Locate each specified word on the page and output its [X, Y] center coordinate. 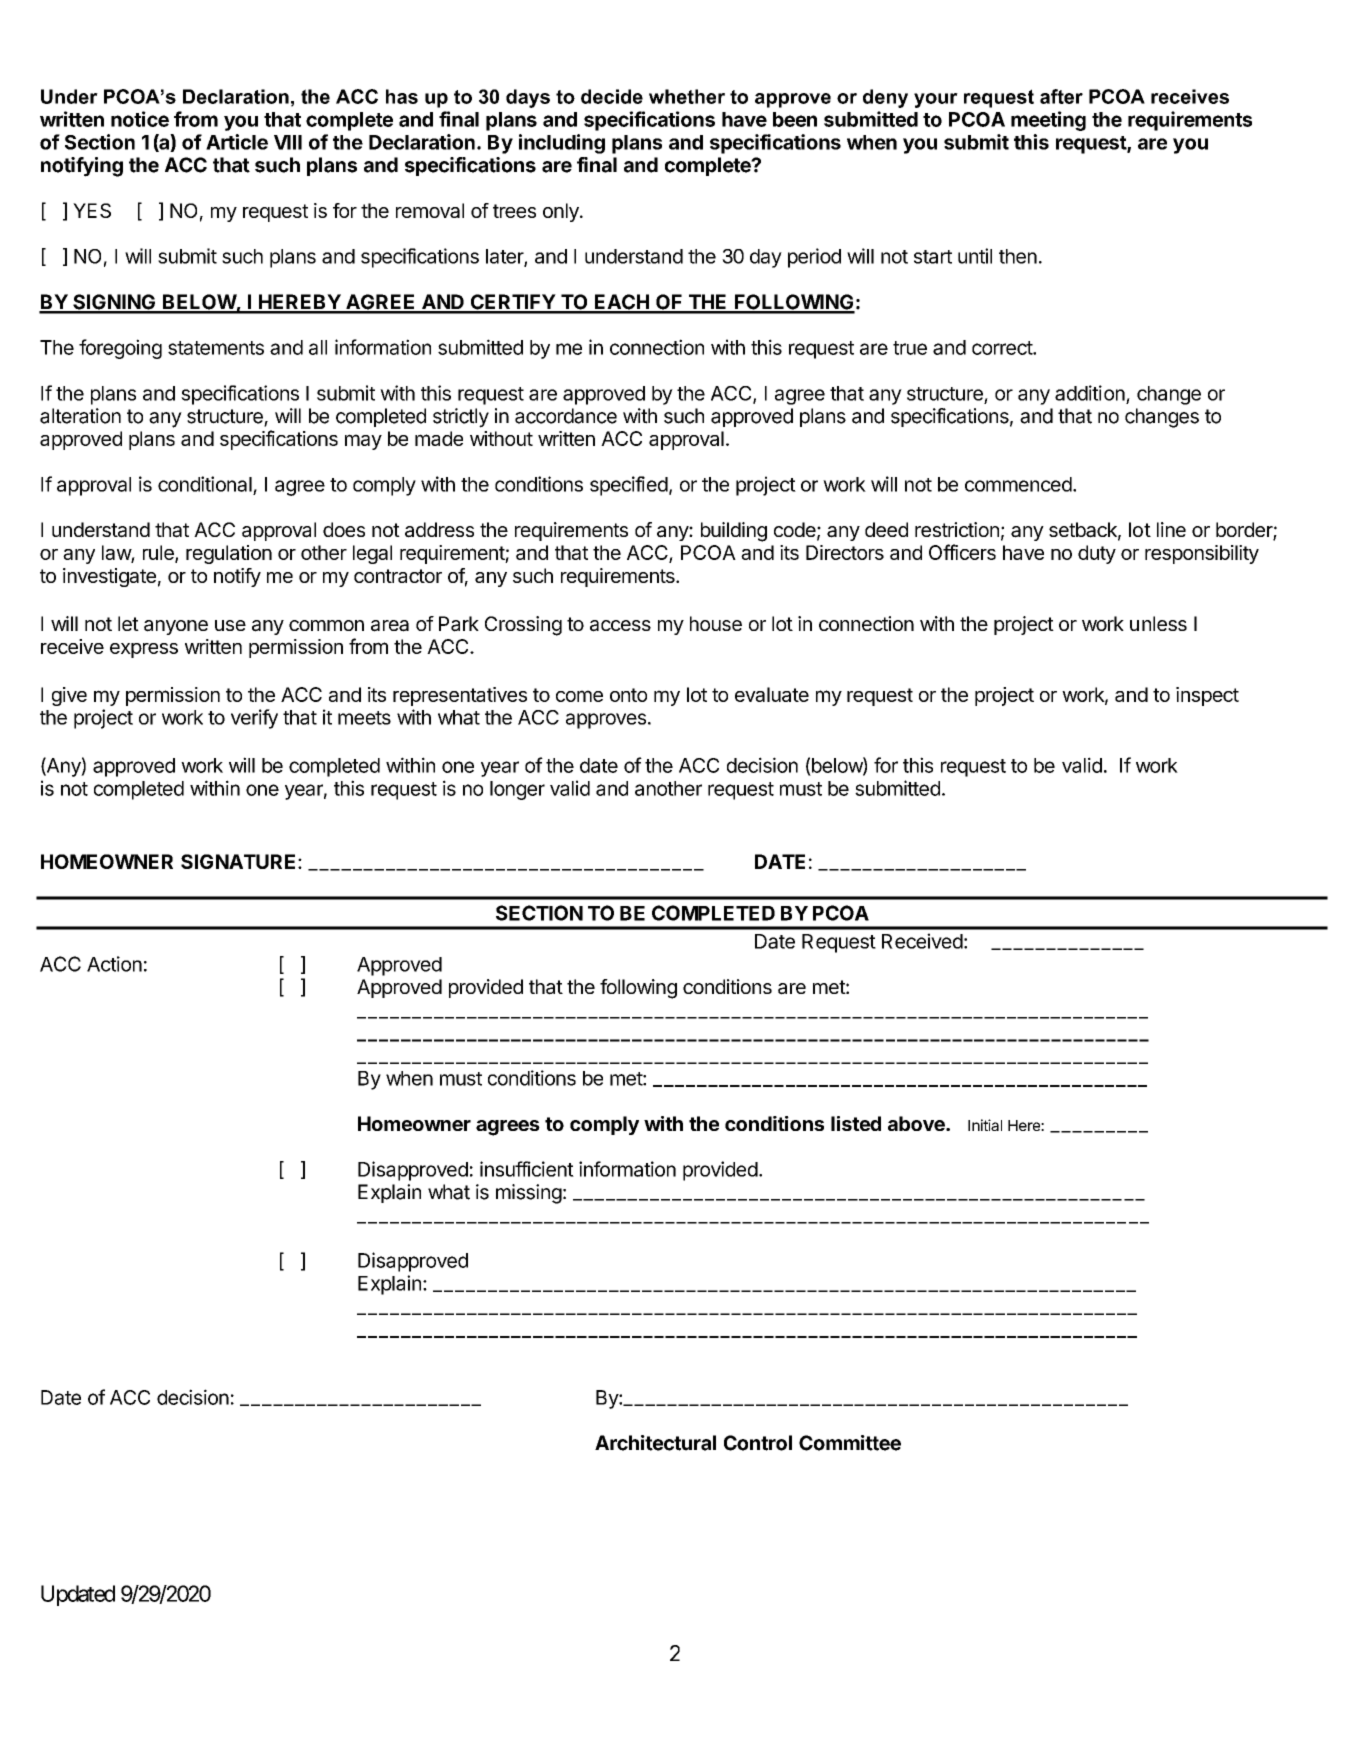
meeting [1048, 121]
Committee [850, 1443]
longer [517, 790]
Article [237, 142]
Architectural [655, 1443]
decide [612, 96]
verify [254, 719]
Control [758, 1443]
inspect [1207, 696]
